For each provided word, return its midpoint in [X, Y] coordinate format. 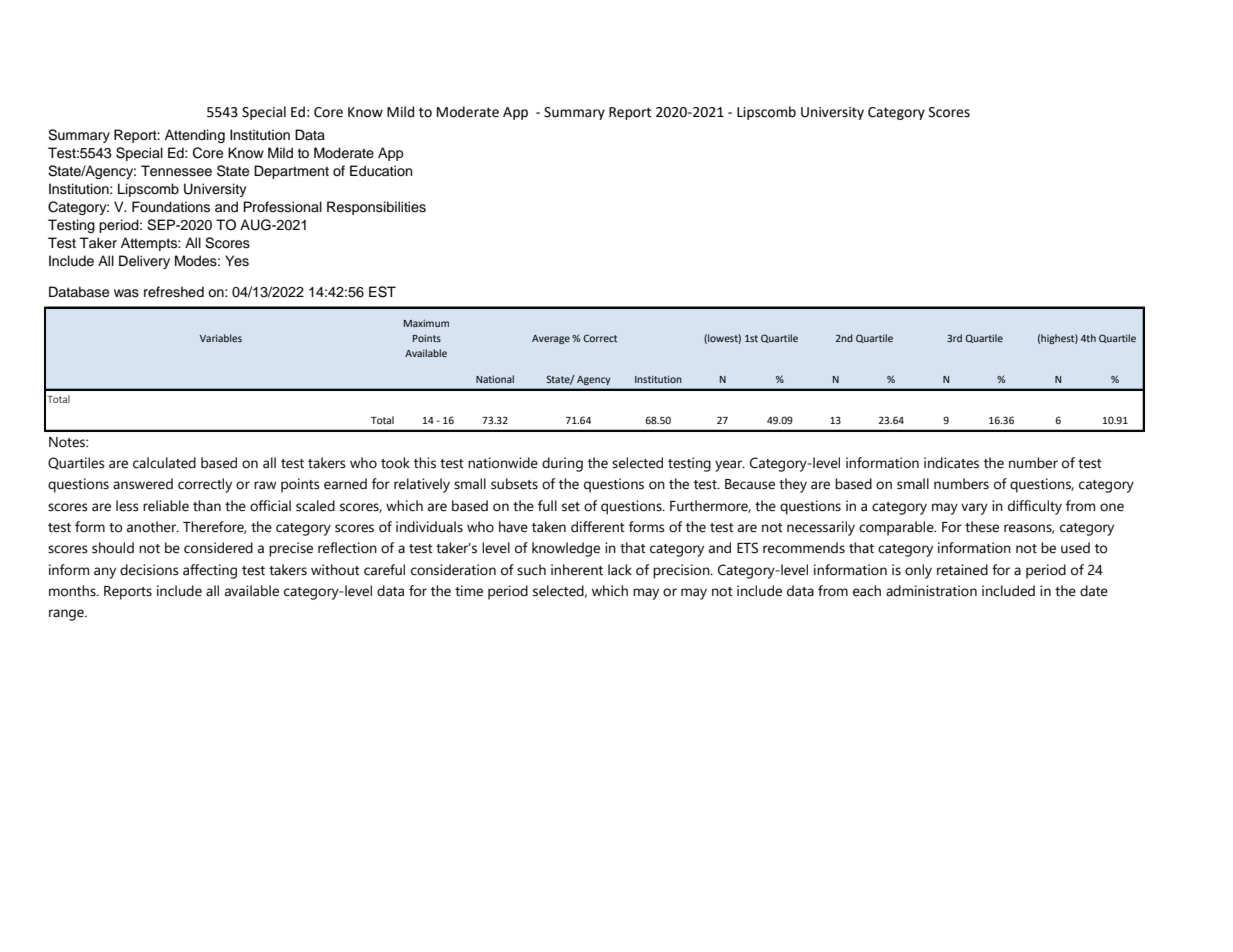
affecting [210, 571]
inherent [577, 570]
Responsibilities [376, 208]
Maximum [426, 323]
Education [381, 171]
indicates [951, 463]
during [562, 464]
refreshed [174, 292]
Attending [195, 136]
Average [551, 339]
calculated [164, 463]
